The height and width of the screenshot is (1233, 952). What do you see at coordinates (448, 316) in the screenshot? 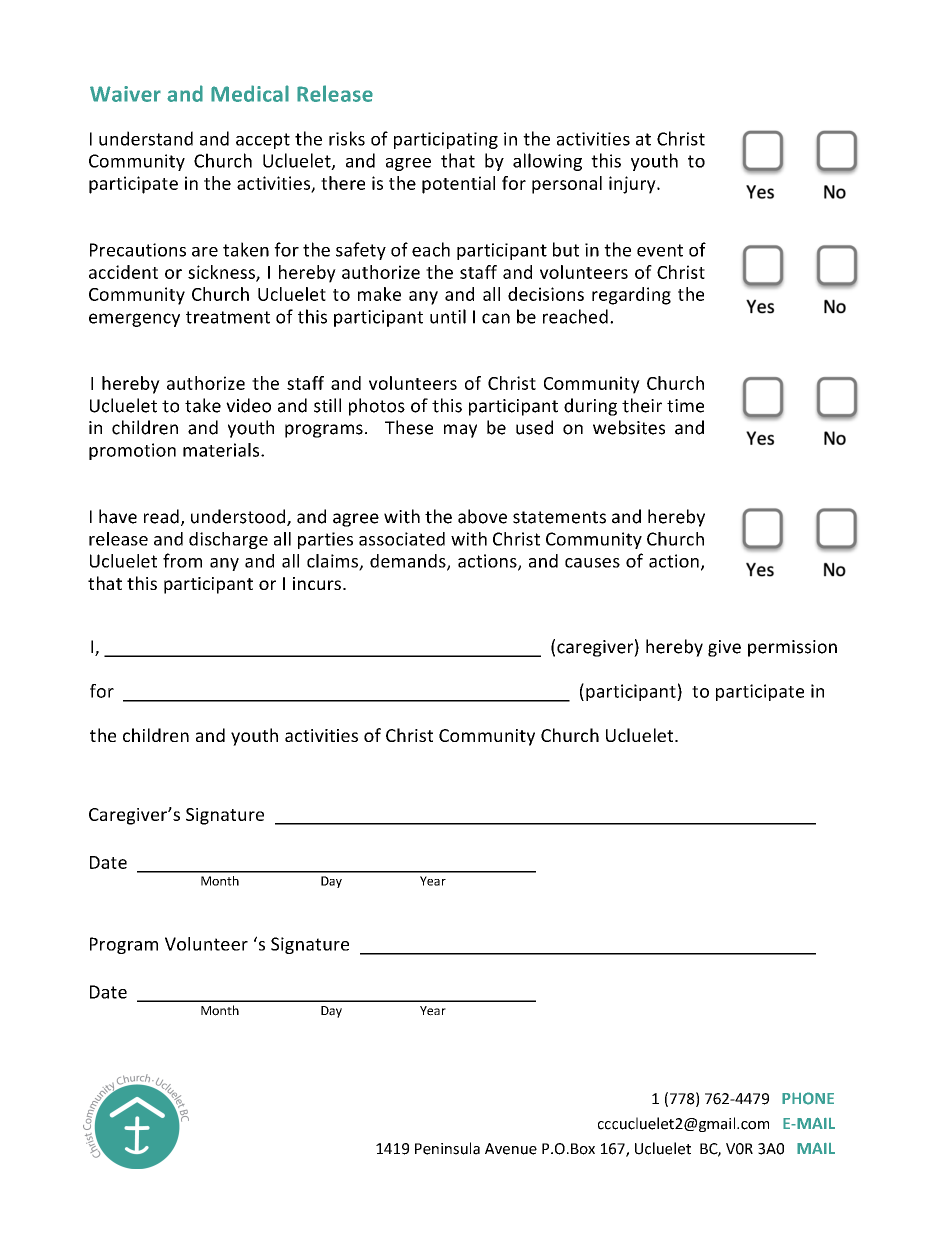
I see `until` at bounding box center [448, 316].
